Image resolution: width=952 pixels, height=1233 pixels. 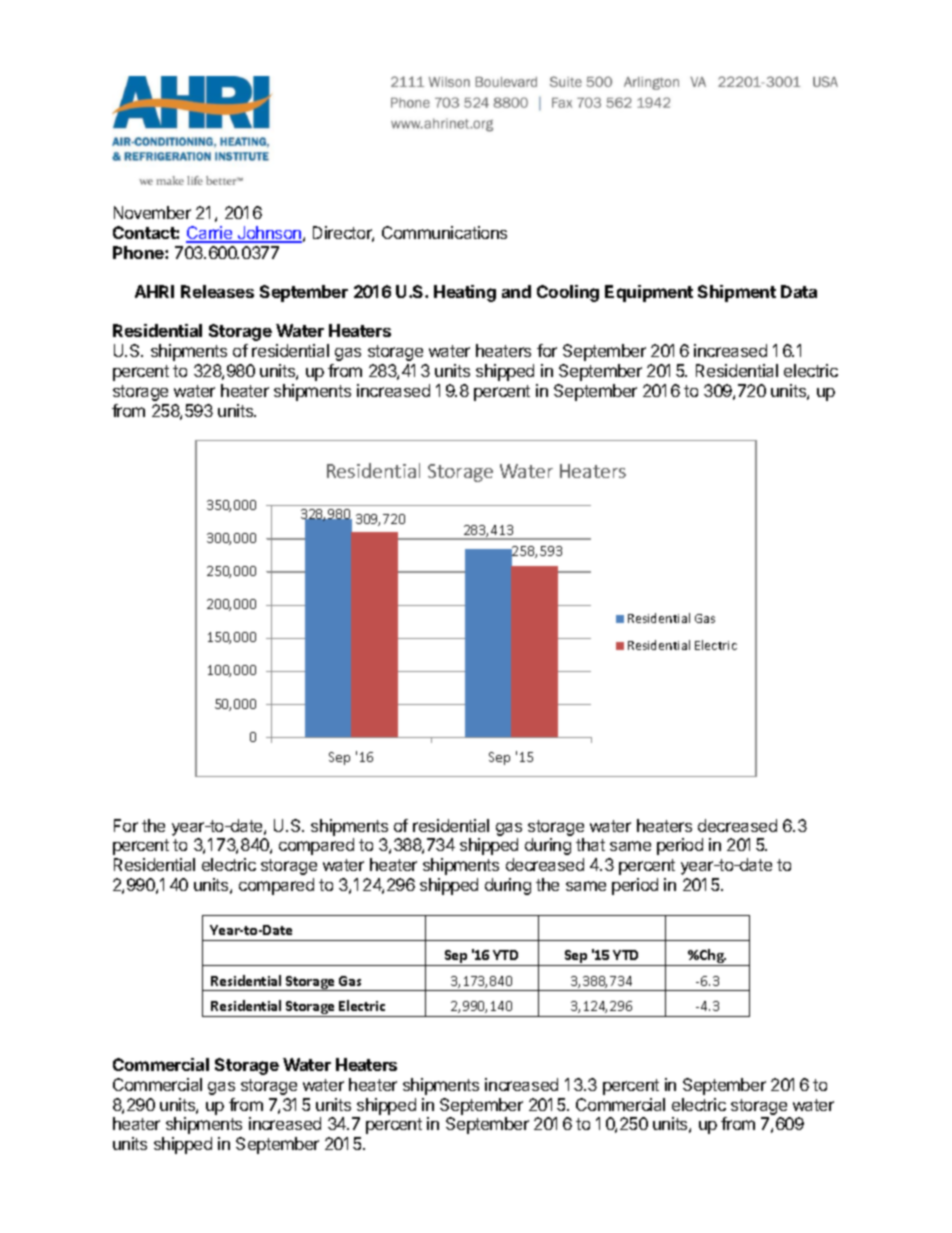 I want to click on Phone, so click(x=139, y=252).
